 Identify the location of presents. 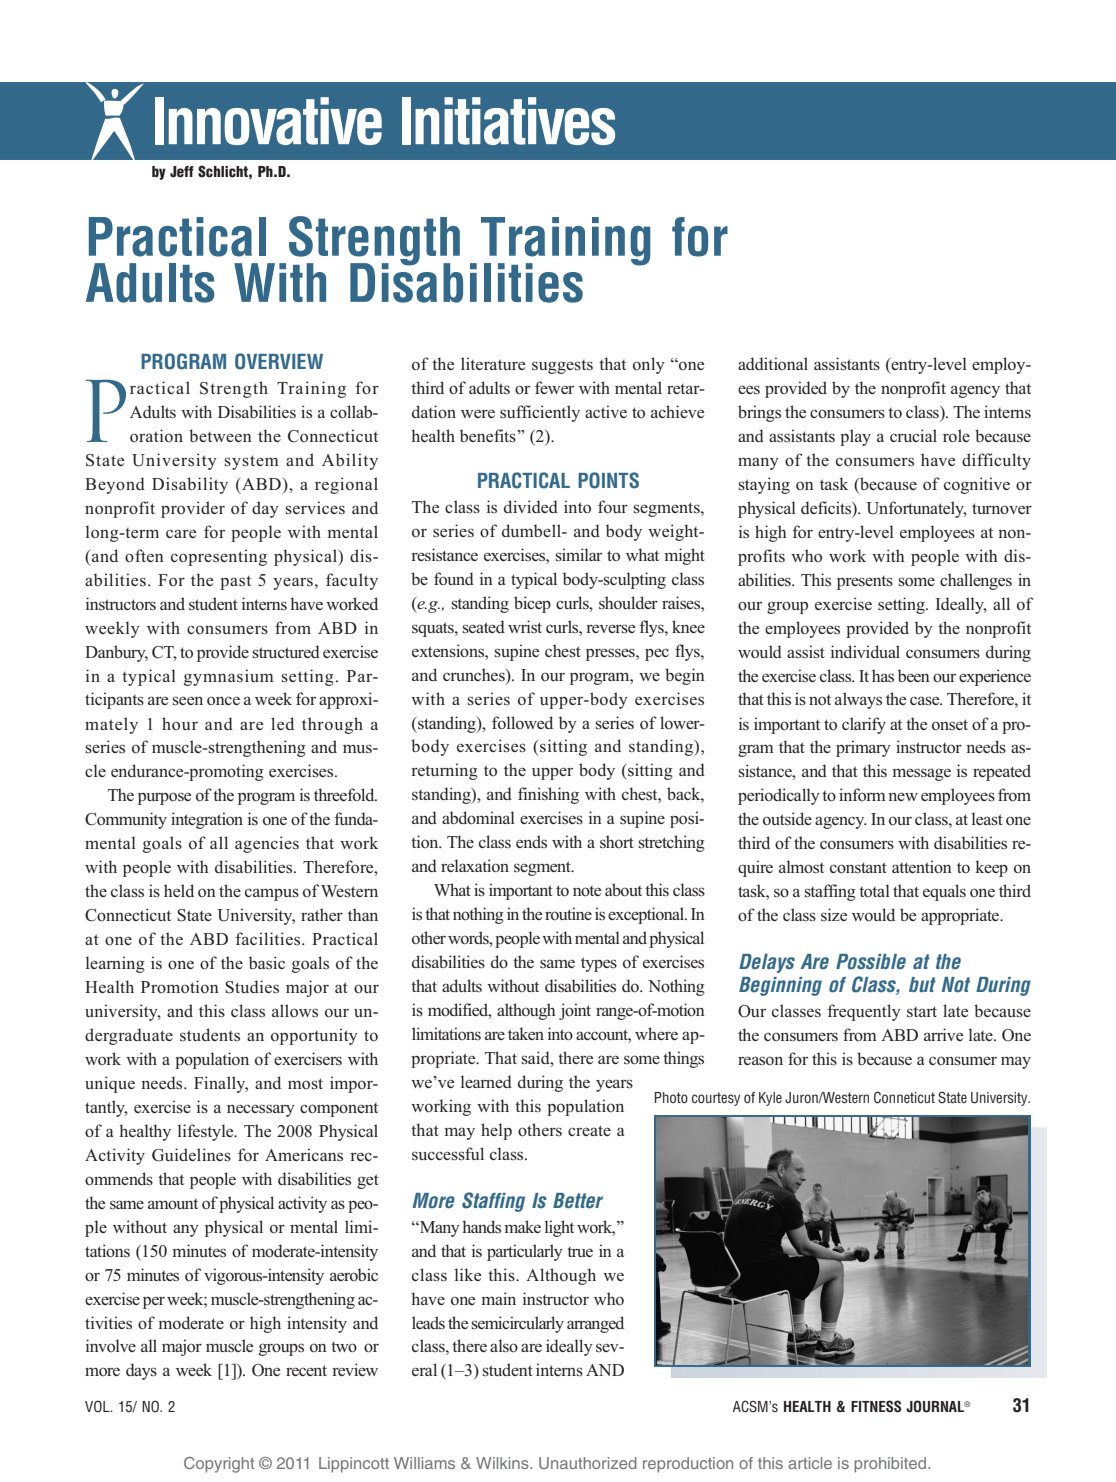
(865, 583).
